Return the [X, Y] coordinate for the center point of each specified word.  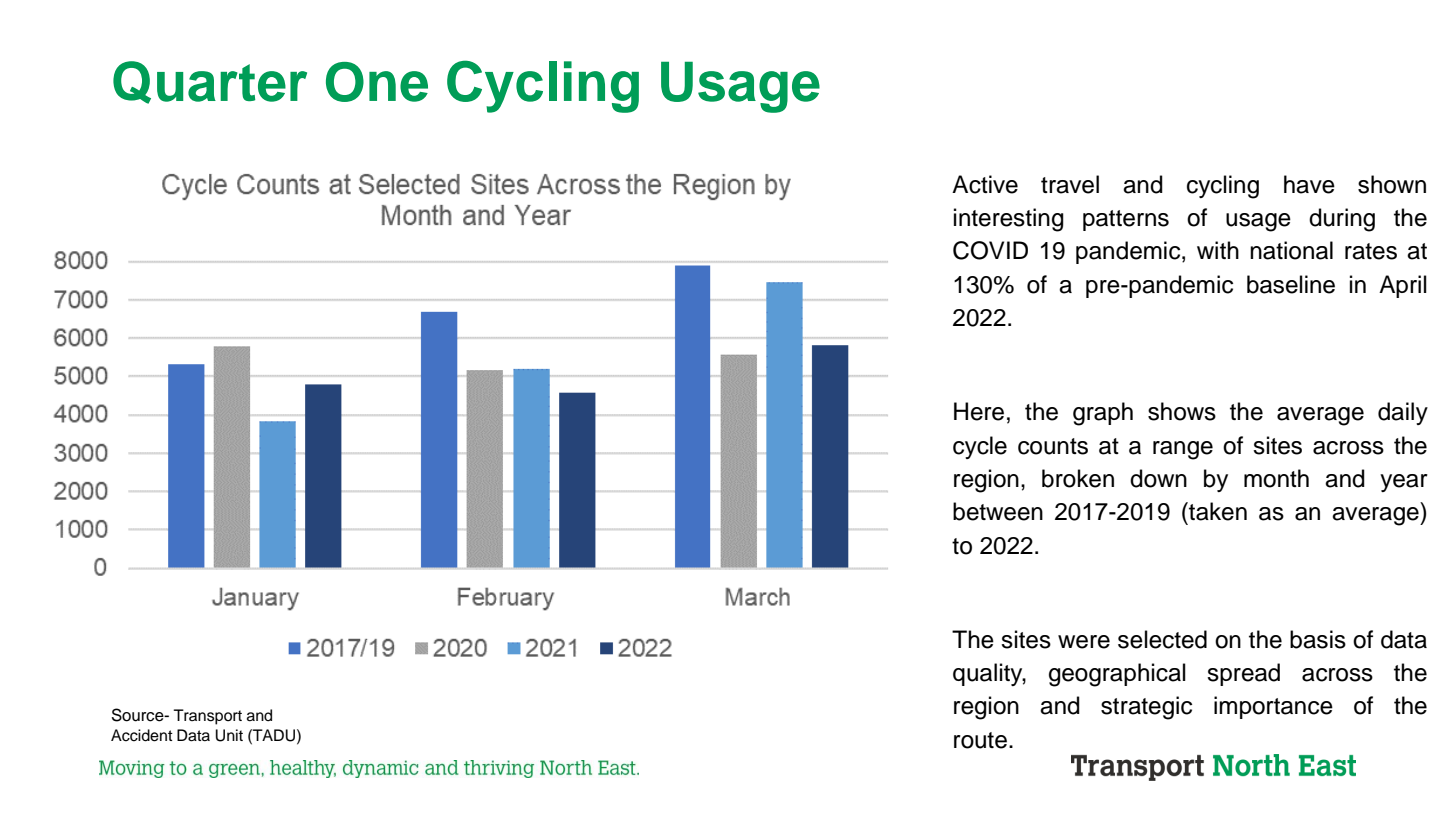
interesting [1009, 220]
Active [985, 184]
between [998, 511]
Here [979, 411]
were [1084, 642]
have [1309, 184]
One [377, 82]
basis [1318, 639]
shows [1182, 411]
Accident [142, 735]
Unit [229, 735]
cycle [980, 447]
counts [1053, 446]
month [1276, 478]
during [1342, 220]
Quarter [210, 82]
